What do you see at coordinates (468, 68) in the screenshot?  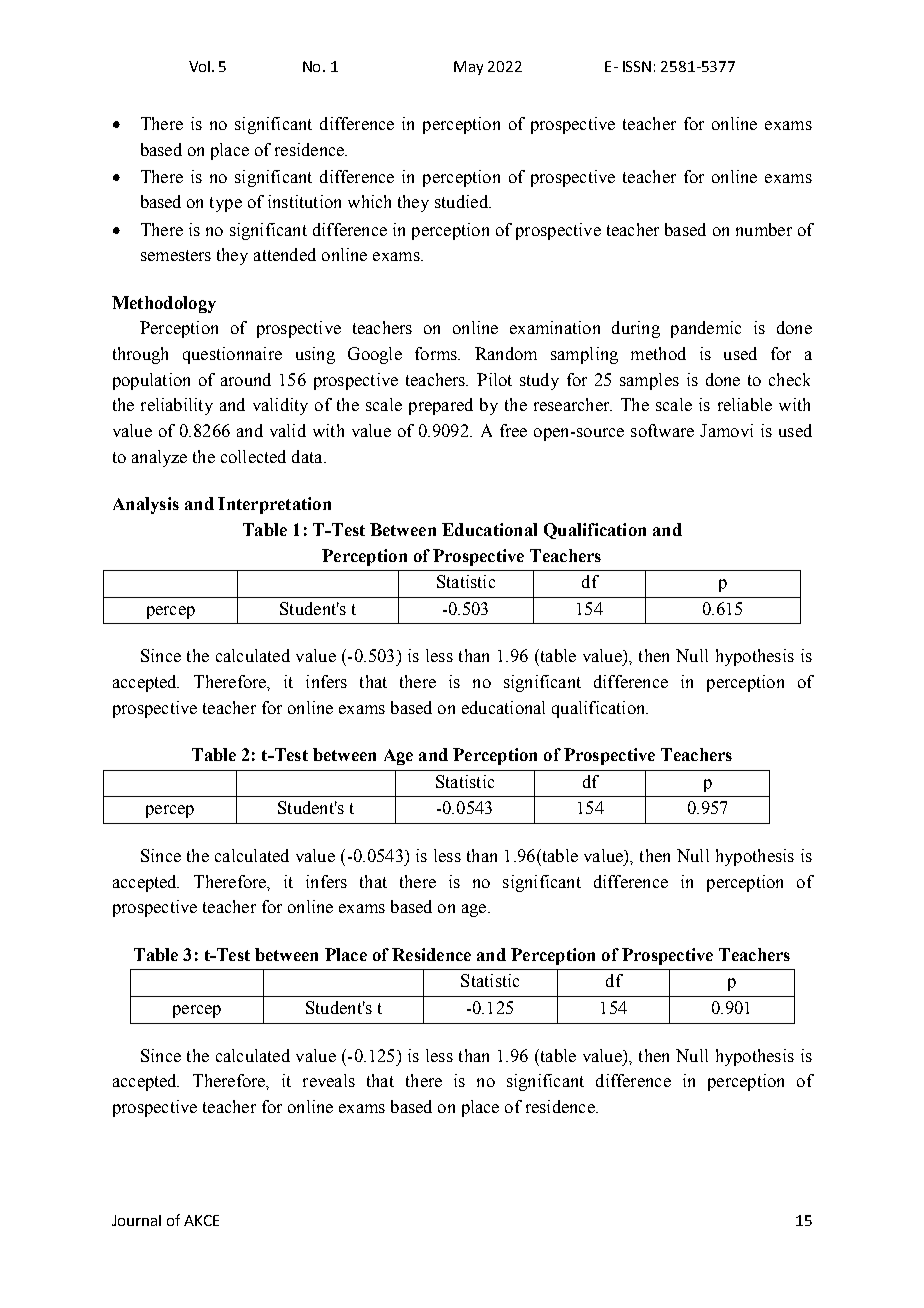 I see `May` at bounding box center [468, 68].
